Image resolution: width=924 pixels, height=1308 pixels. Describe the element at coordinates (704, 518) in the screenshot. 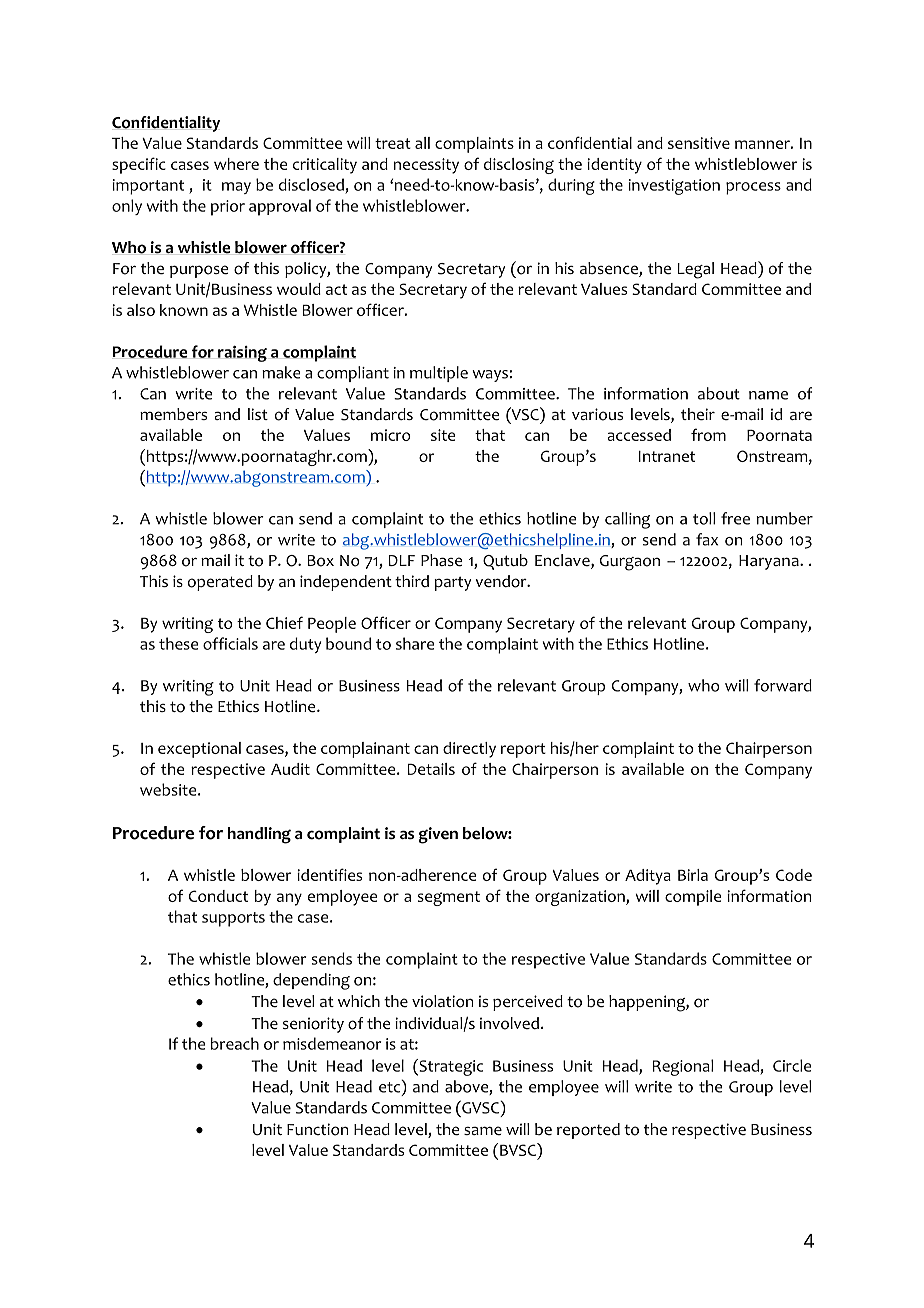

I see `toll` at that location.
